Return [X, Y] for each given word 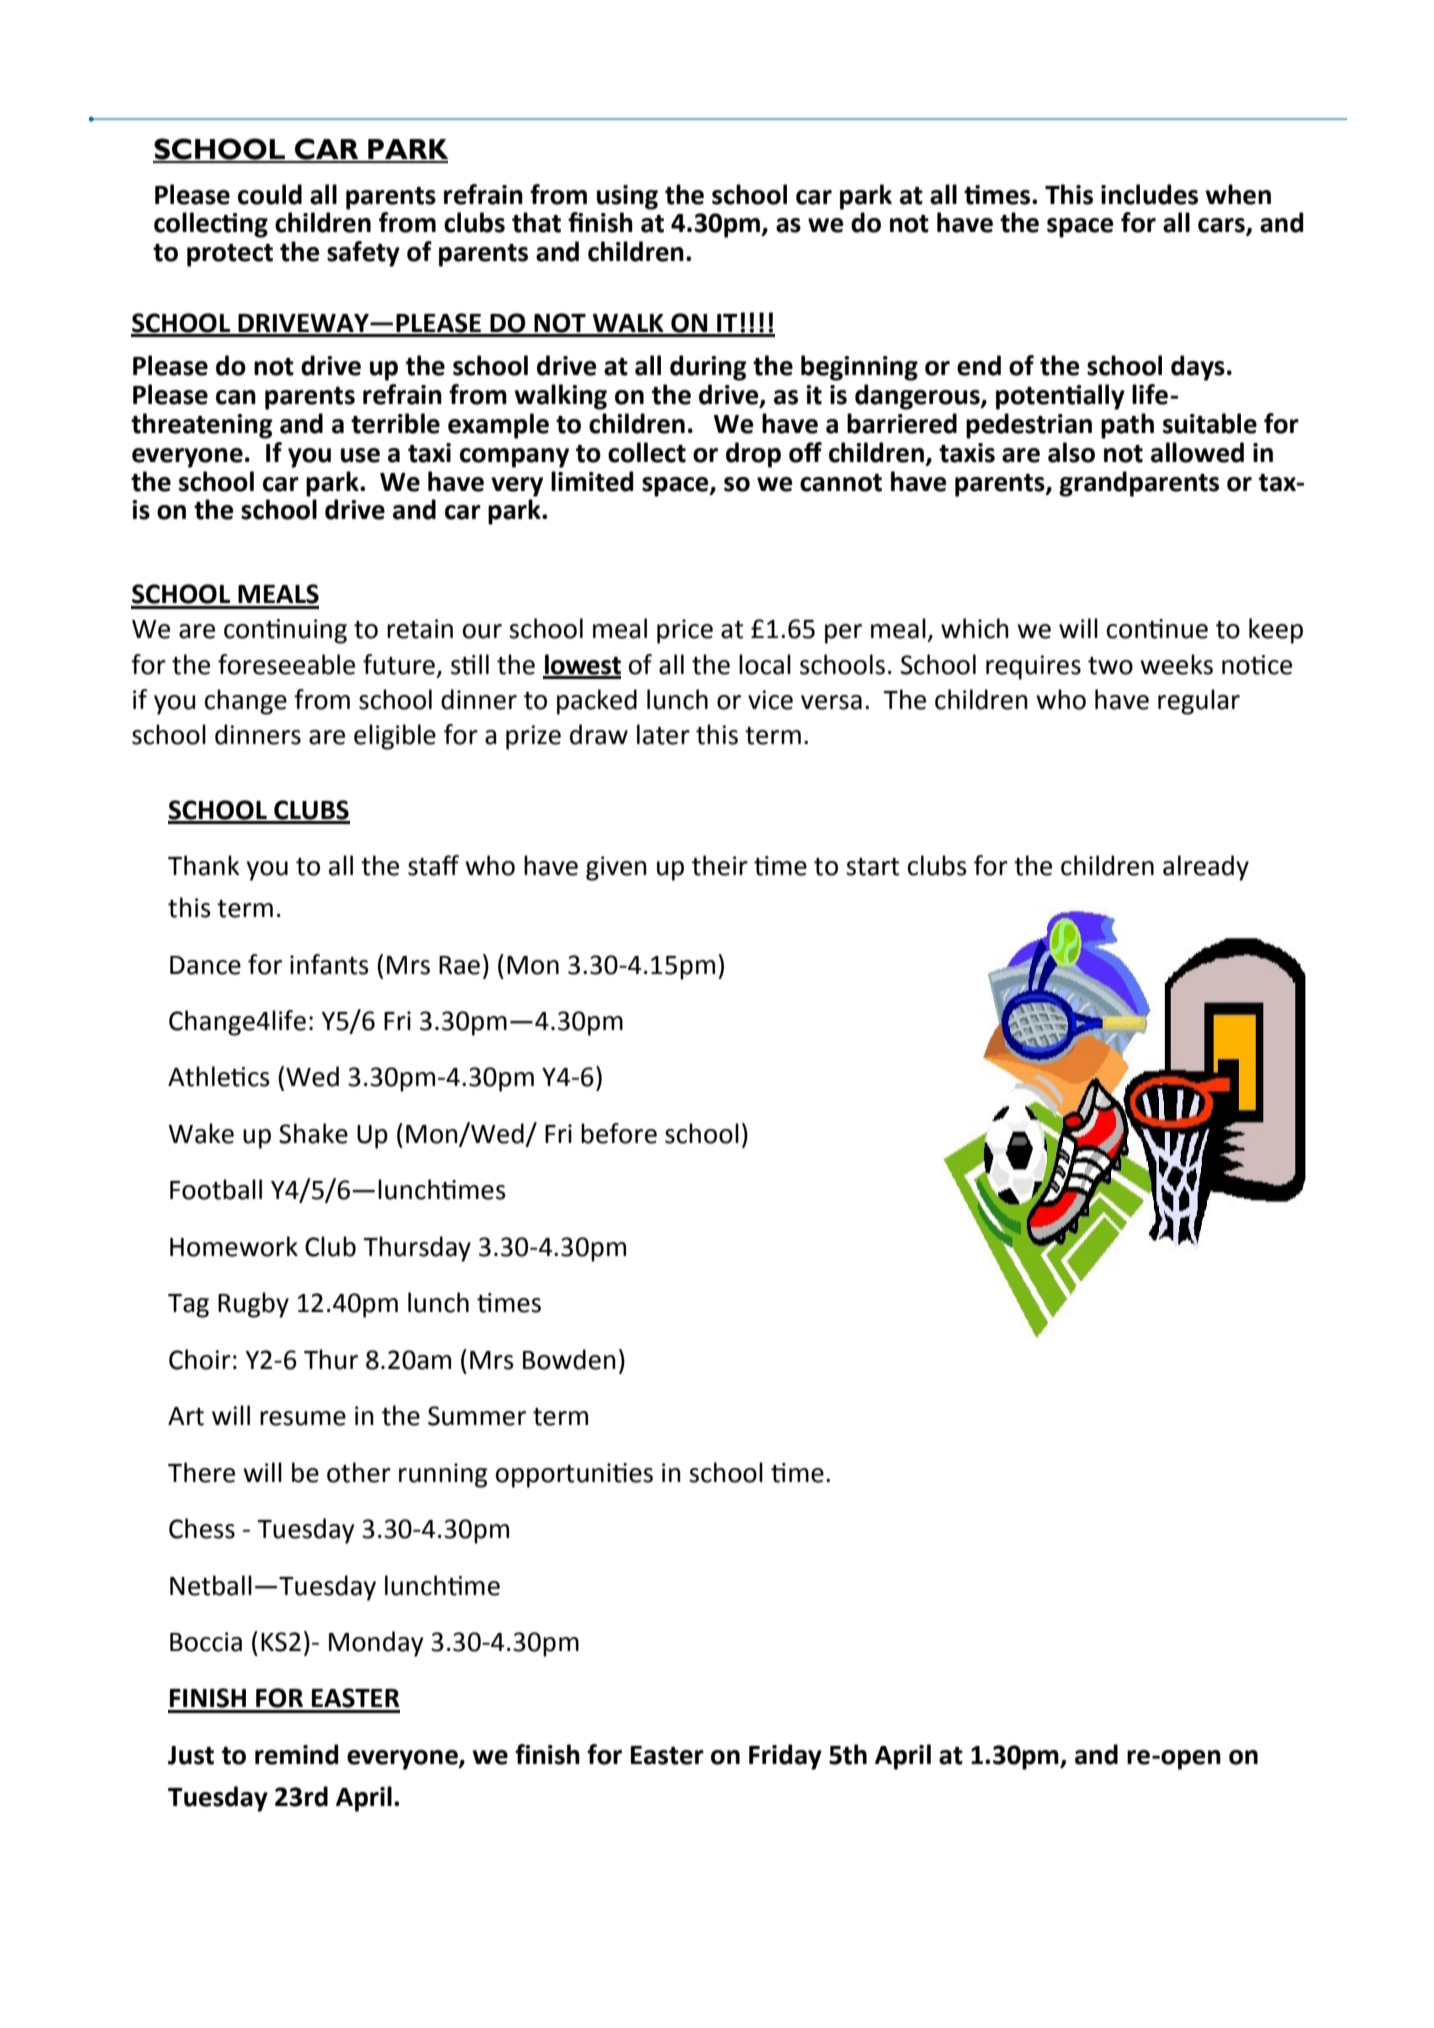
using [627, 197]
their [720, 865]
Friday [785, 1757]
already [1206, 868]
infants [329, 964]
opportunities [574, 1475]
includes [1149, 194]
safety [363, 254]
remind [296, 1754]
